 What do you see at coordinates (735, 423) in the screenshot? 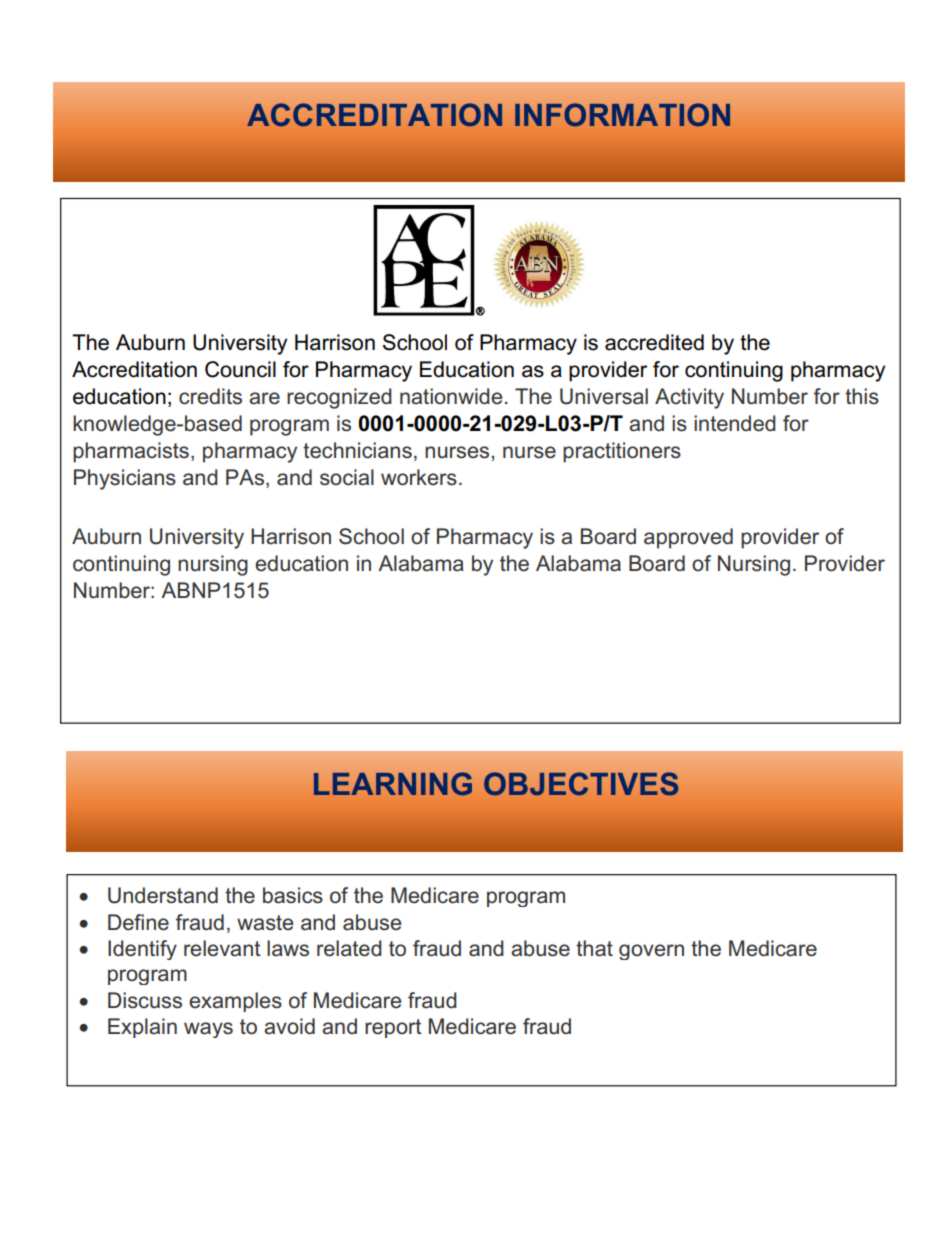
I see `intended` at bounding box center [735, 423].
